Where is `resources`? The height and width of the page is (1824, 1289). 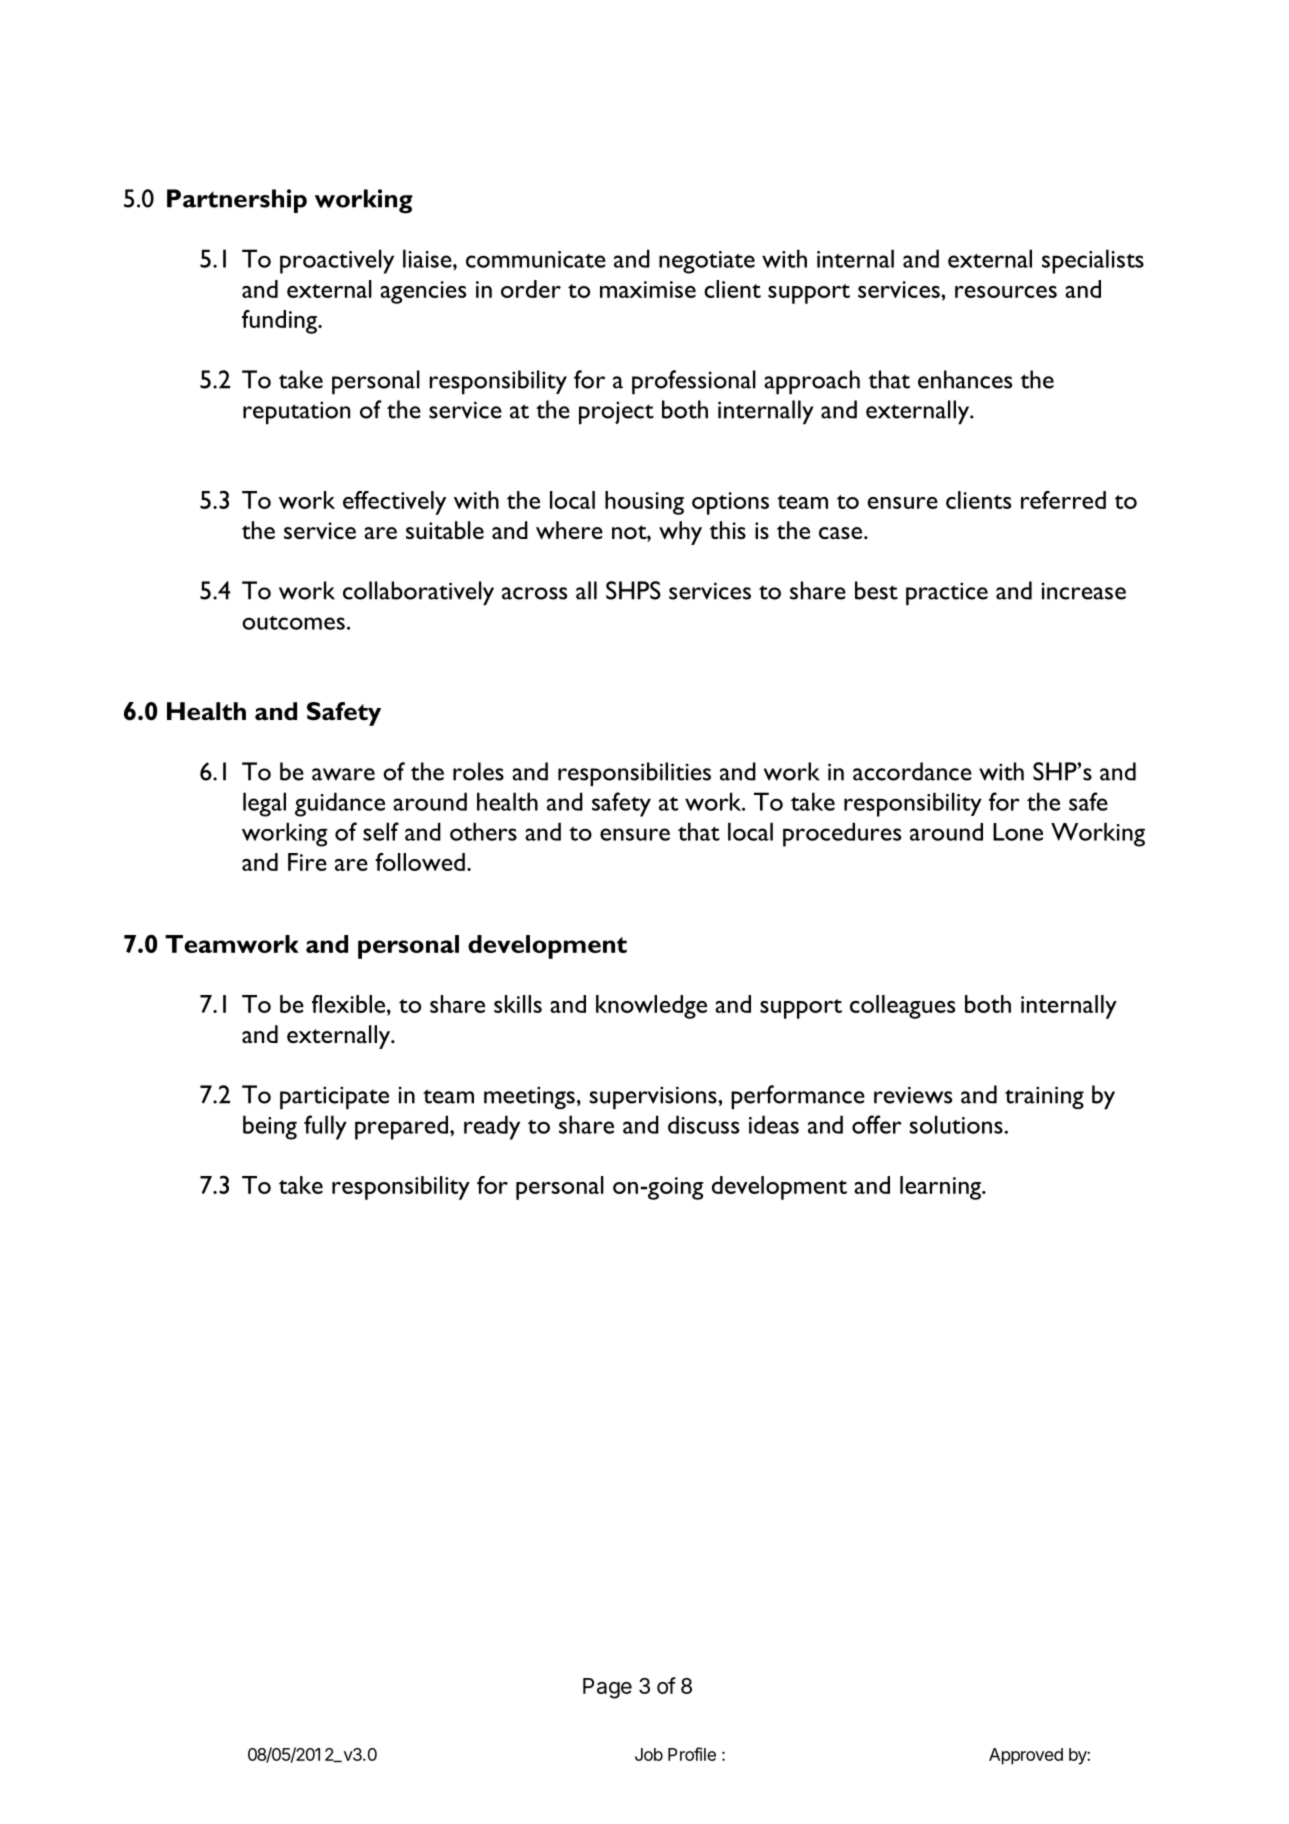
resources is located at coordinates (1006, 292).
